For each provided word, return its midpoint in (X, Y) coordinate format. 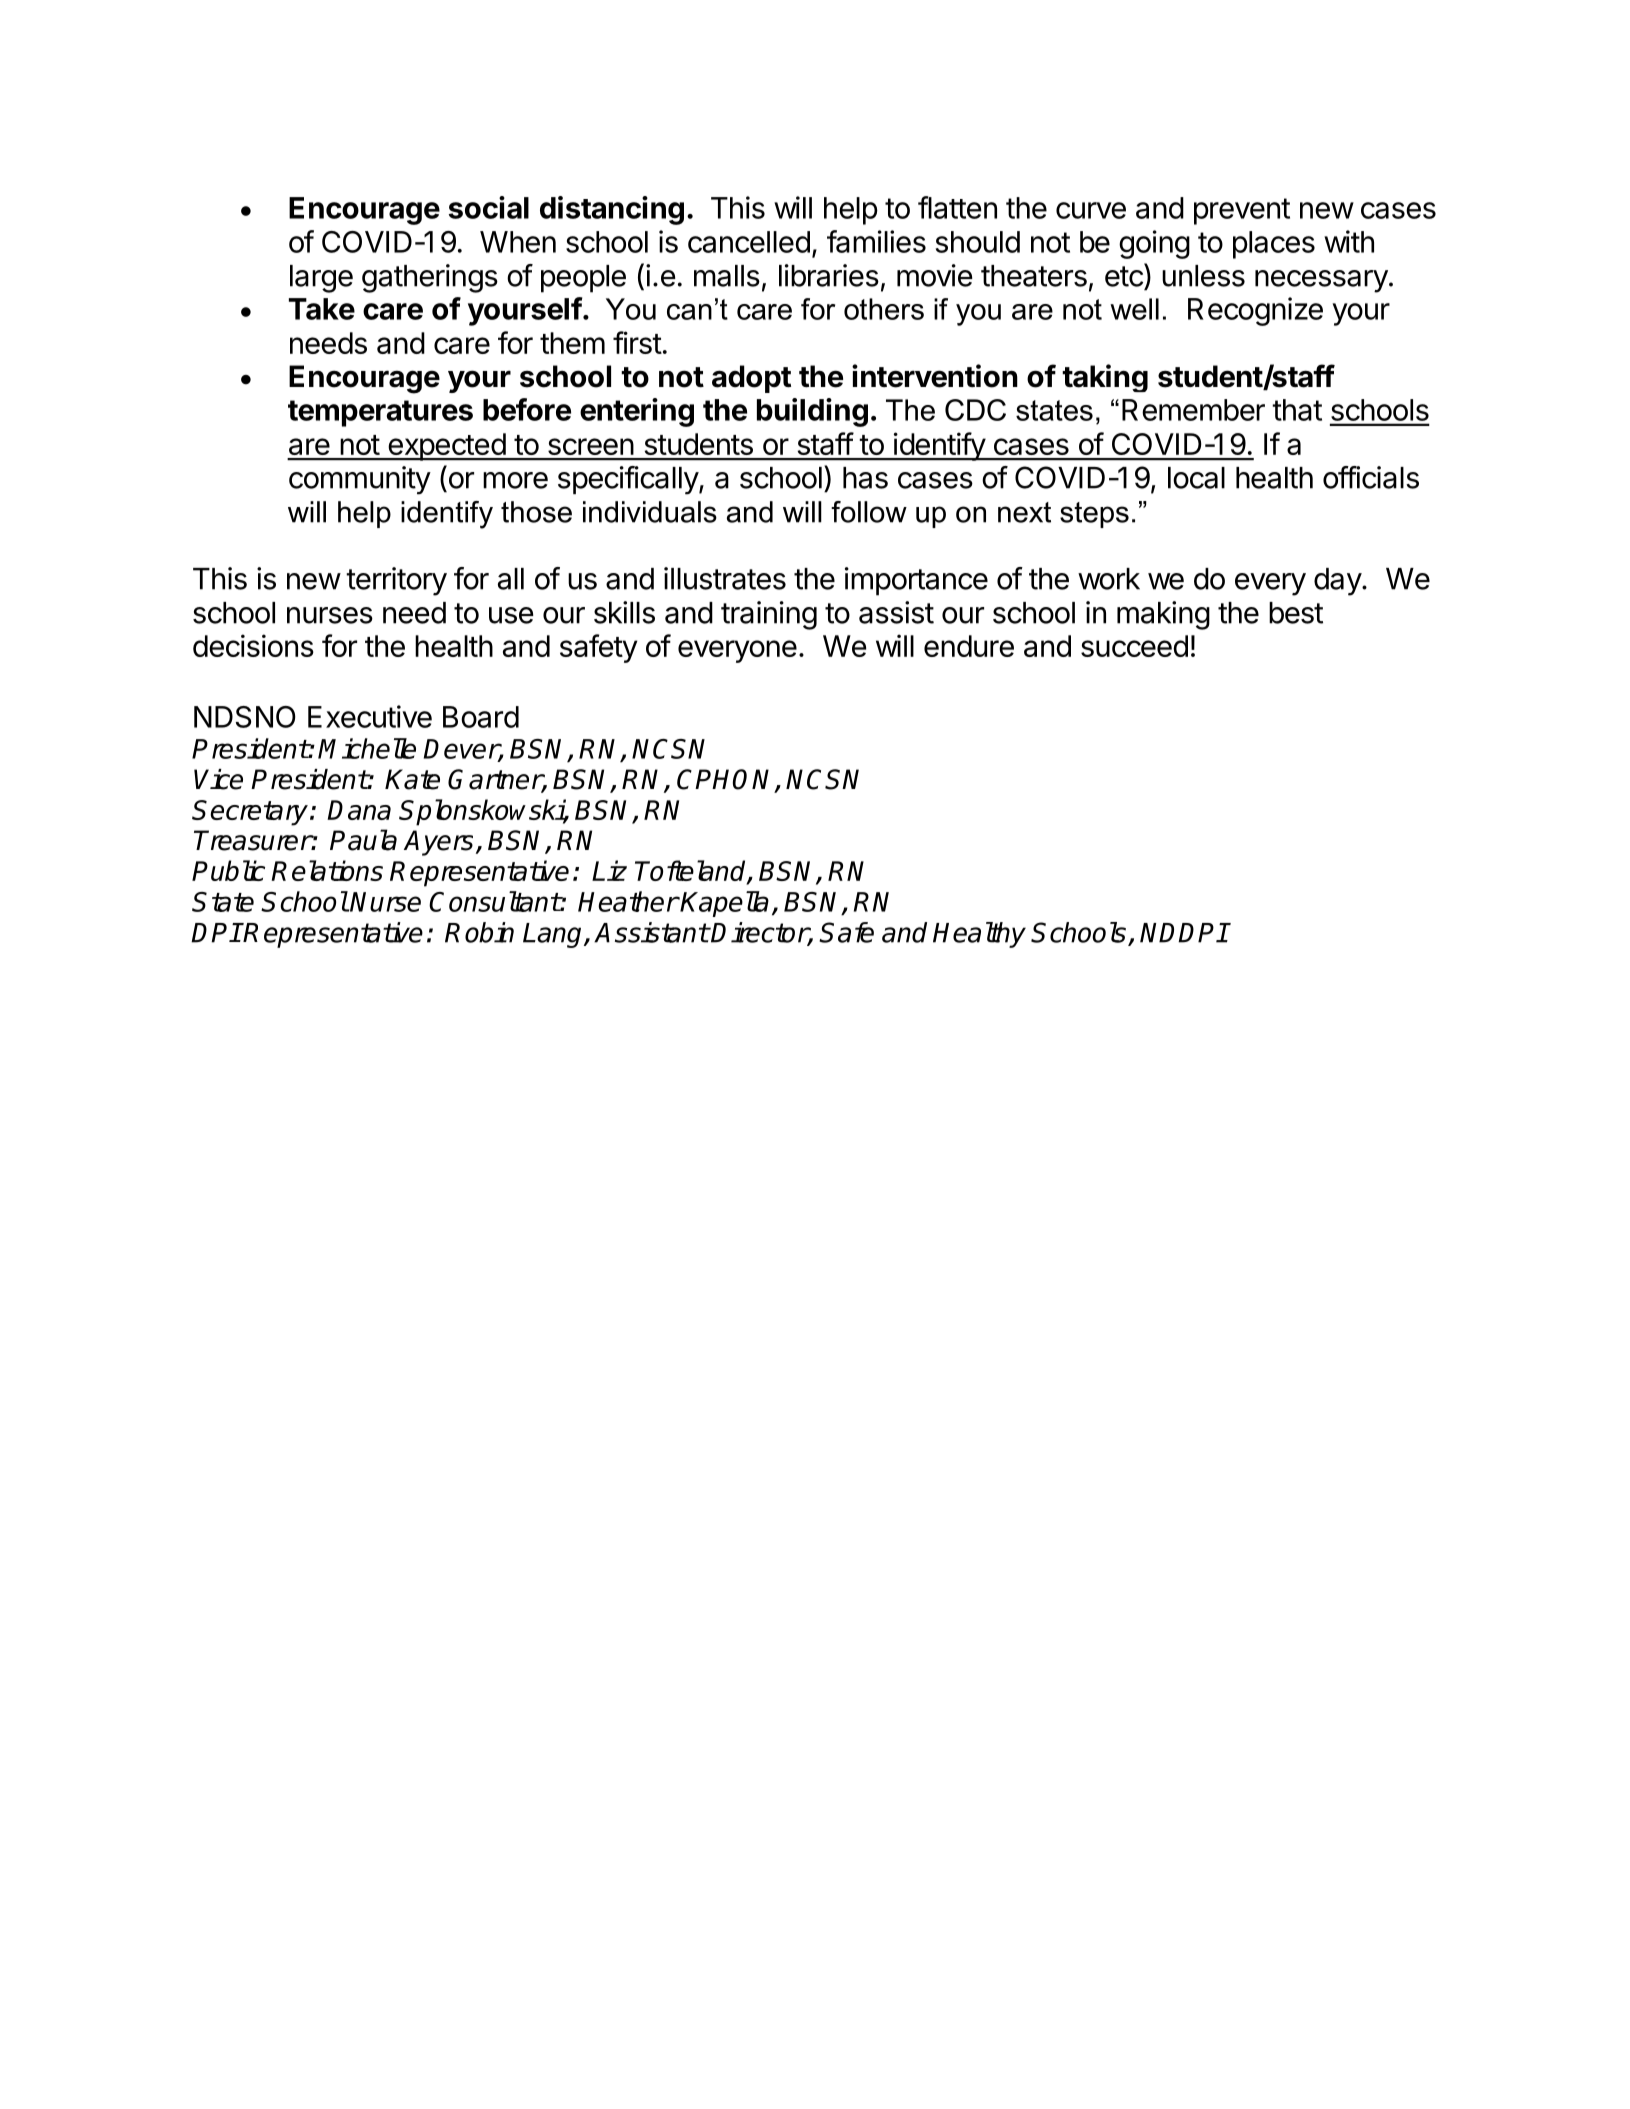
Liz (609, 870)
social (489, 207)
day (1338, 582)
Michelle (367, 748)
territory (396, 581)
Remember (1193, 410)
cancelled (749, 242)
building (812, 412)
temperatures (380, 413)
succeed (1134, 646)
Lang (554, 935)
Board (481, 717)
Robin (479, 932)
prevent (1242, 211)
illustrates (725, 578)
